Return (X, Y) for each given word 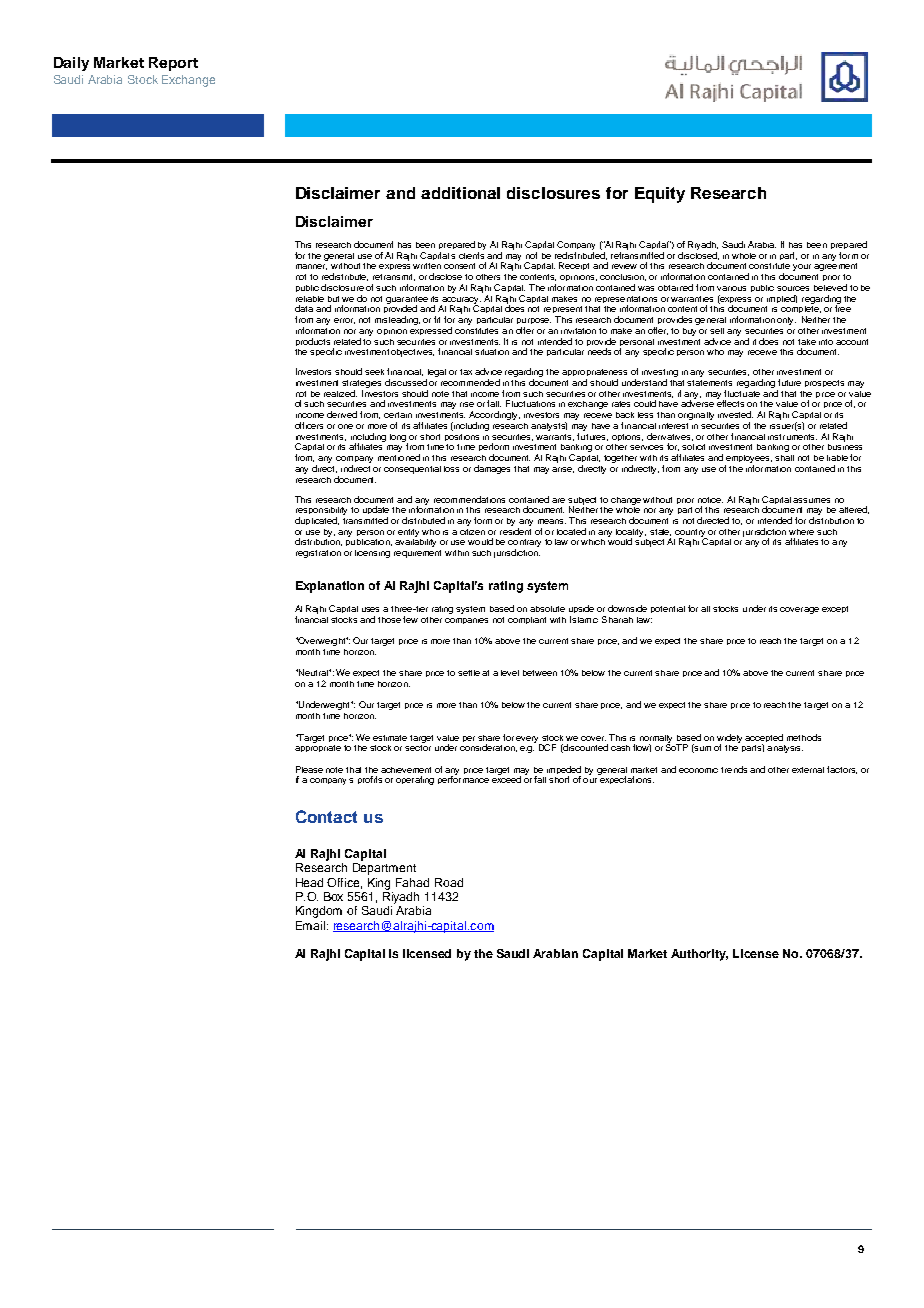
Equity (660, 195)
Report (173, 64)
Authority (699, 955)
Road (449, 882)
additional (460, 193)
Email (312, 925)
